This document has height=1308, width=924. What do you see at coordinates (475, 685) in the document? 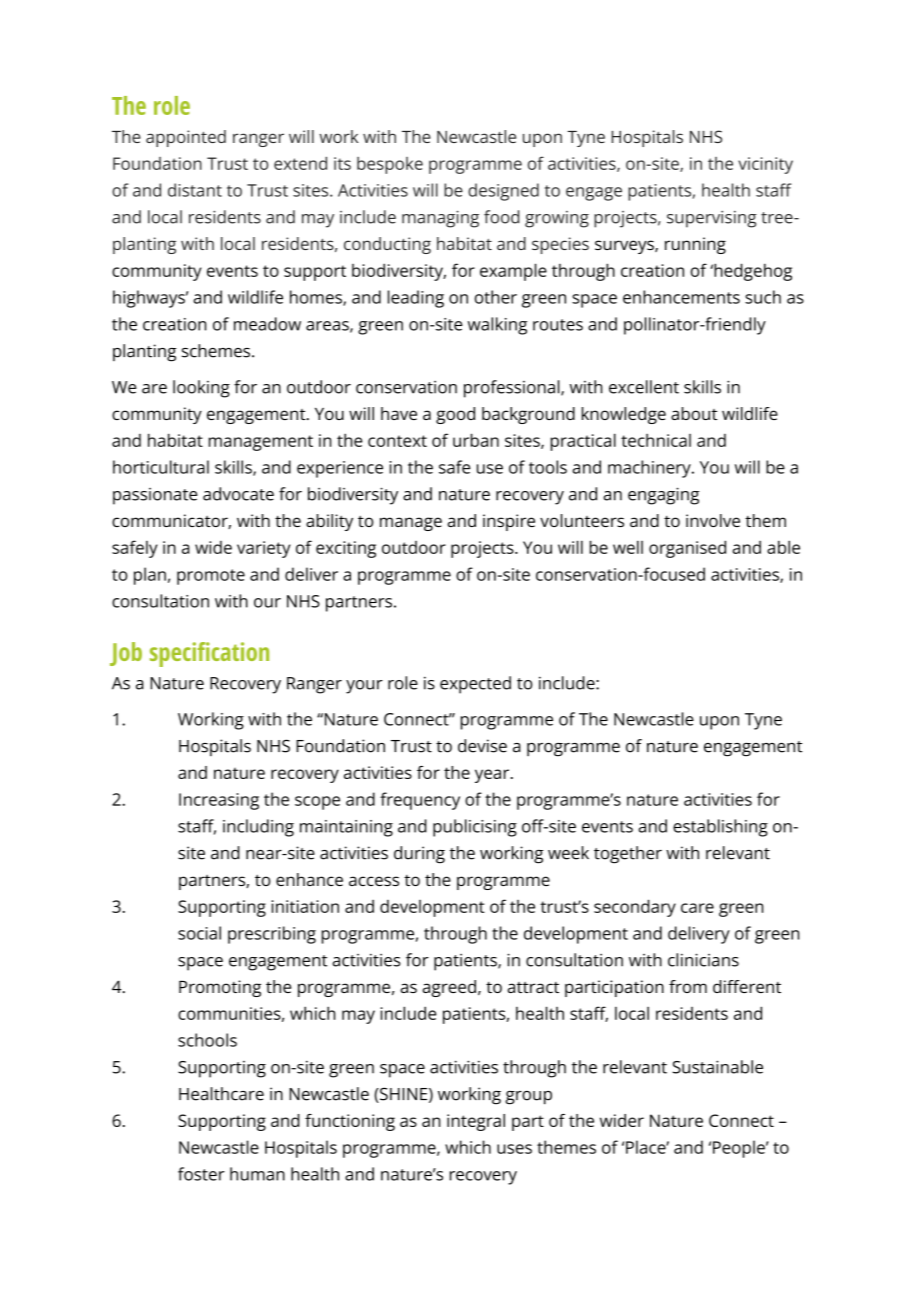
I see `expected` at bounding box center [475, 685].
